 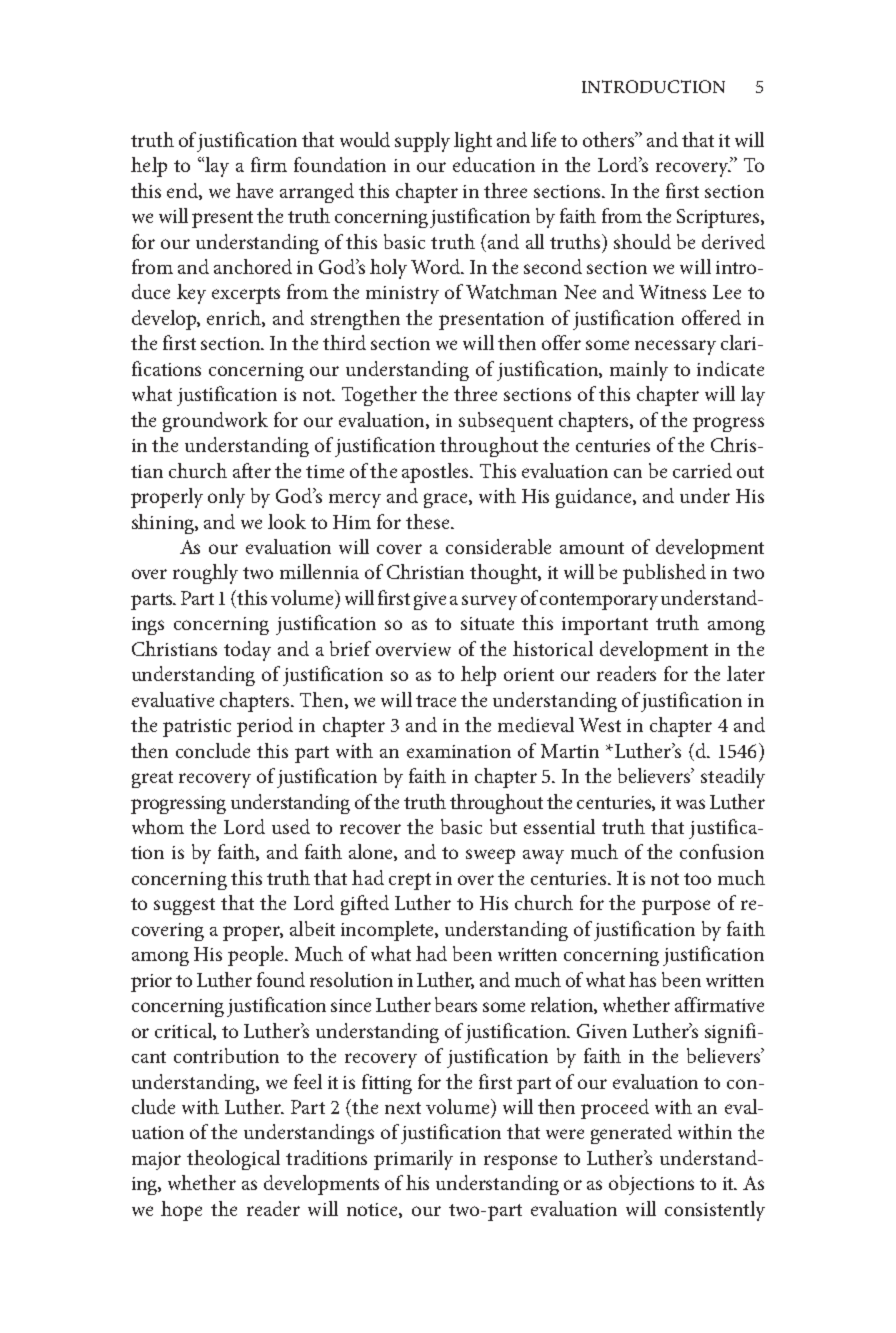 What do you see at coordinates (215, 422) in the image?
I see `groundwork` at bounding box center [215, 422].
